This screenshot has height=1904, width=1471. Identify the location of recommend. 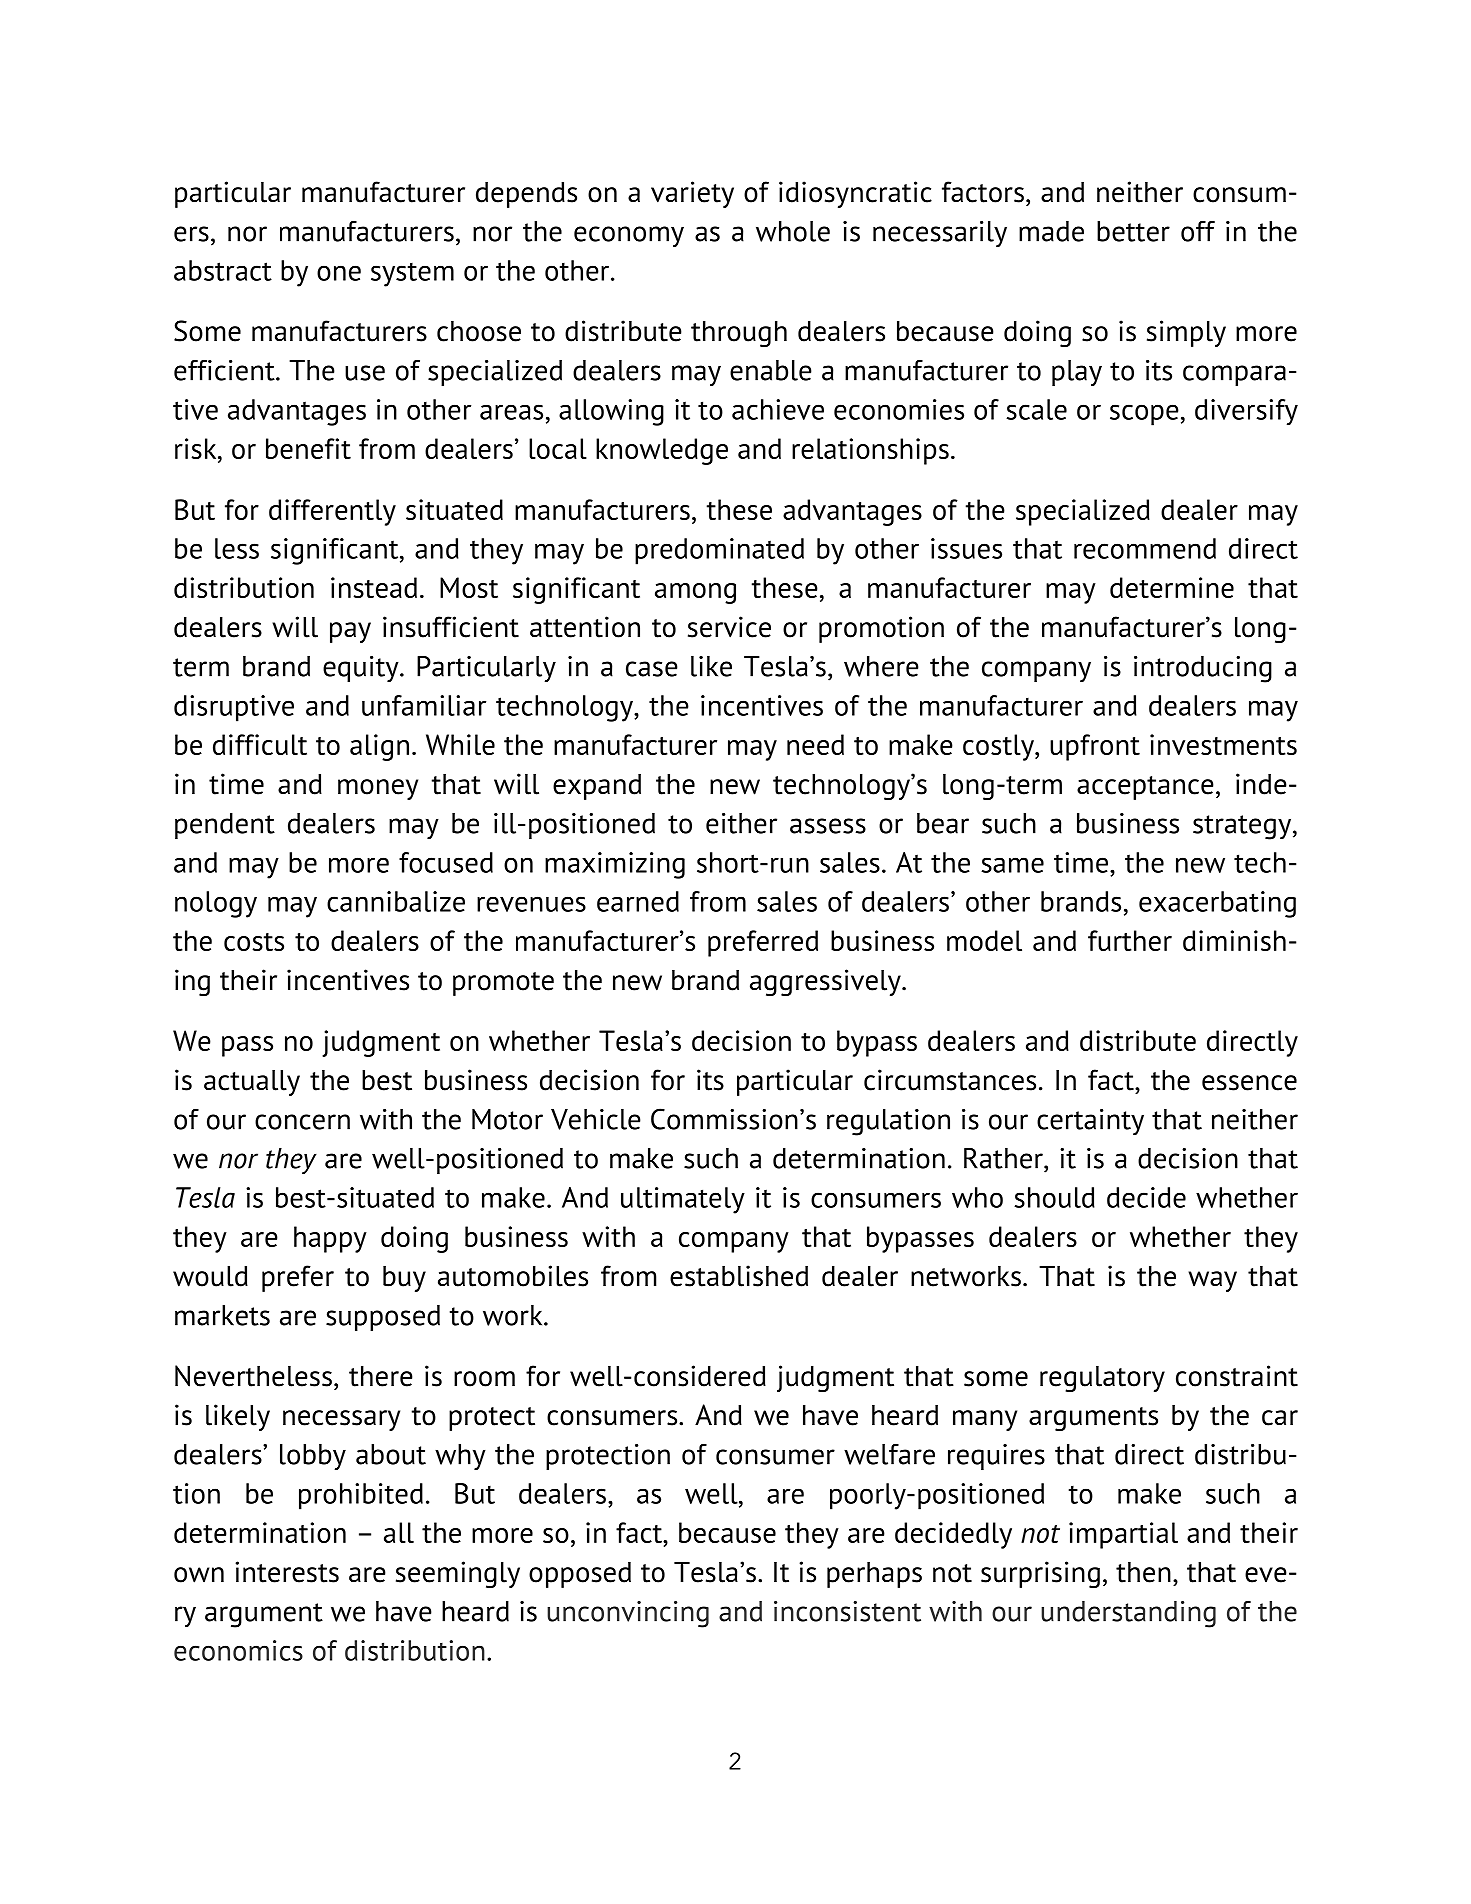
(1145, 548).
